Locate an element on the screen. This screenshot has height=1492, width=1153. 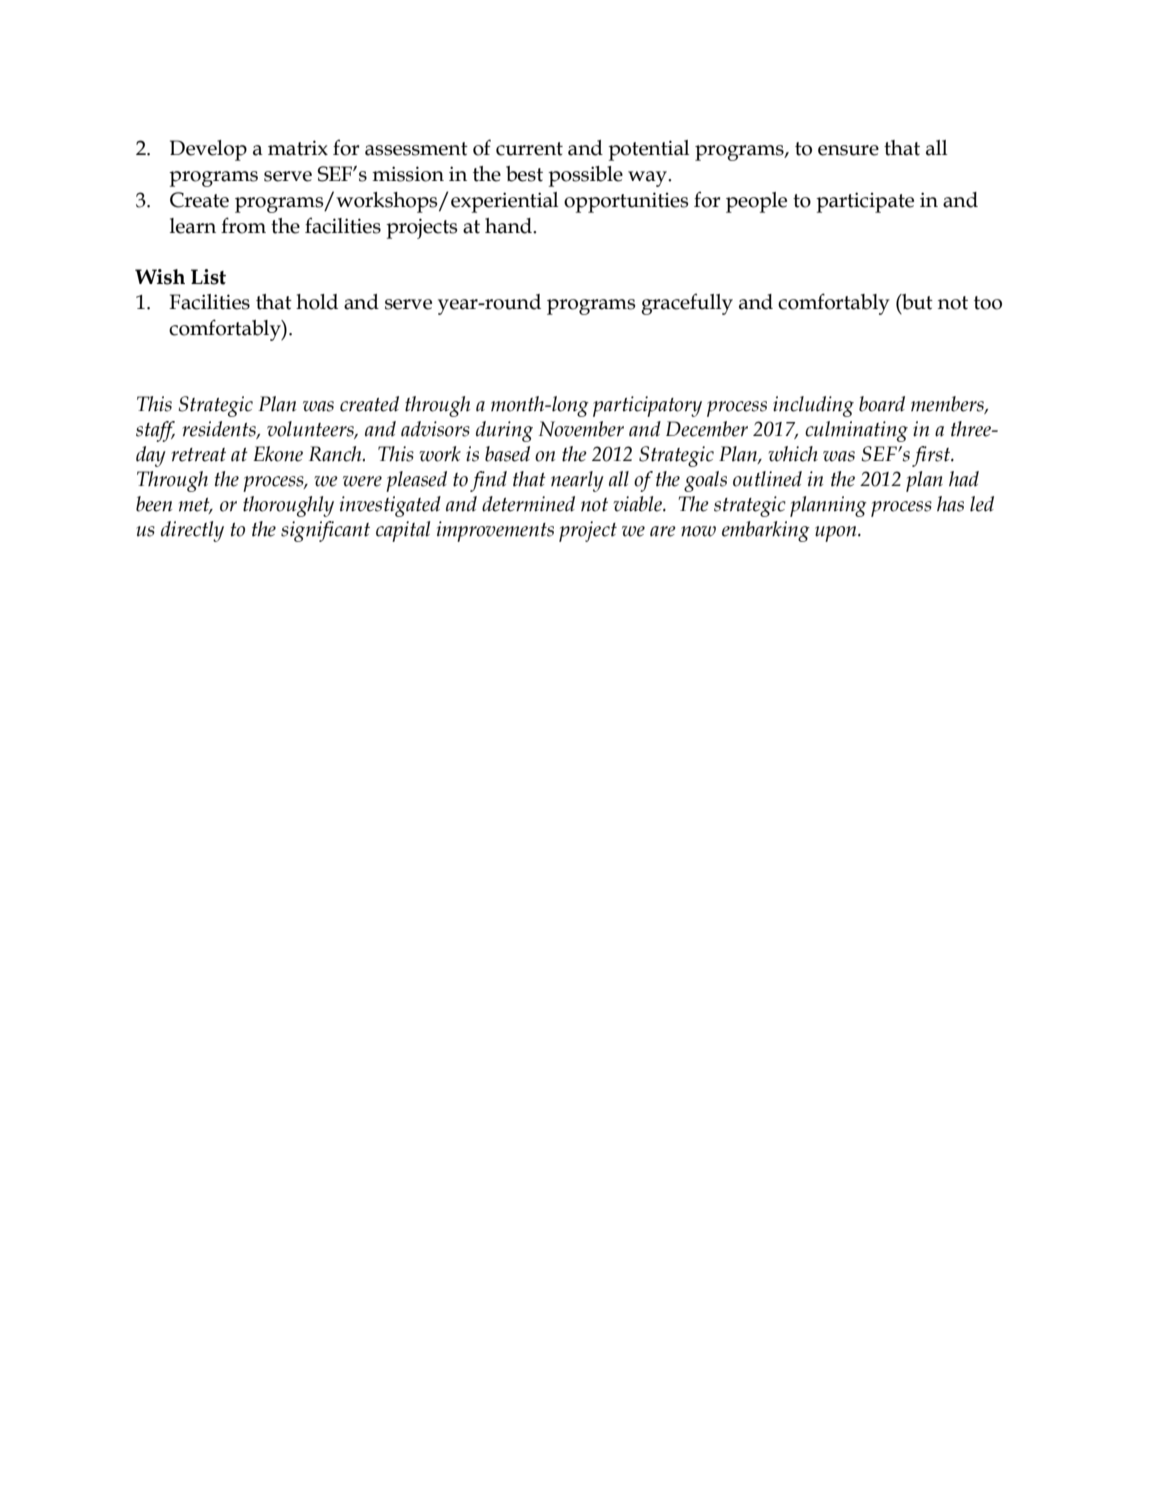
but is located at coordinates (916, 302).
